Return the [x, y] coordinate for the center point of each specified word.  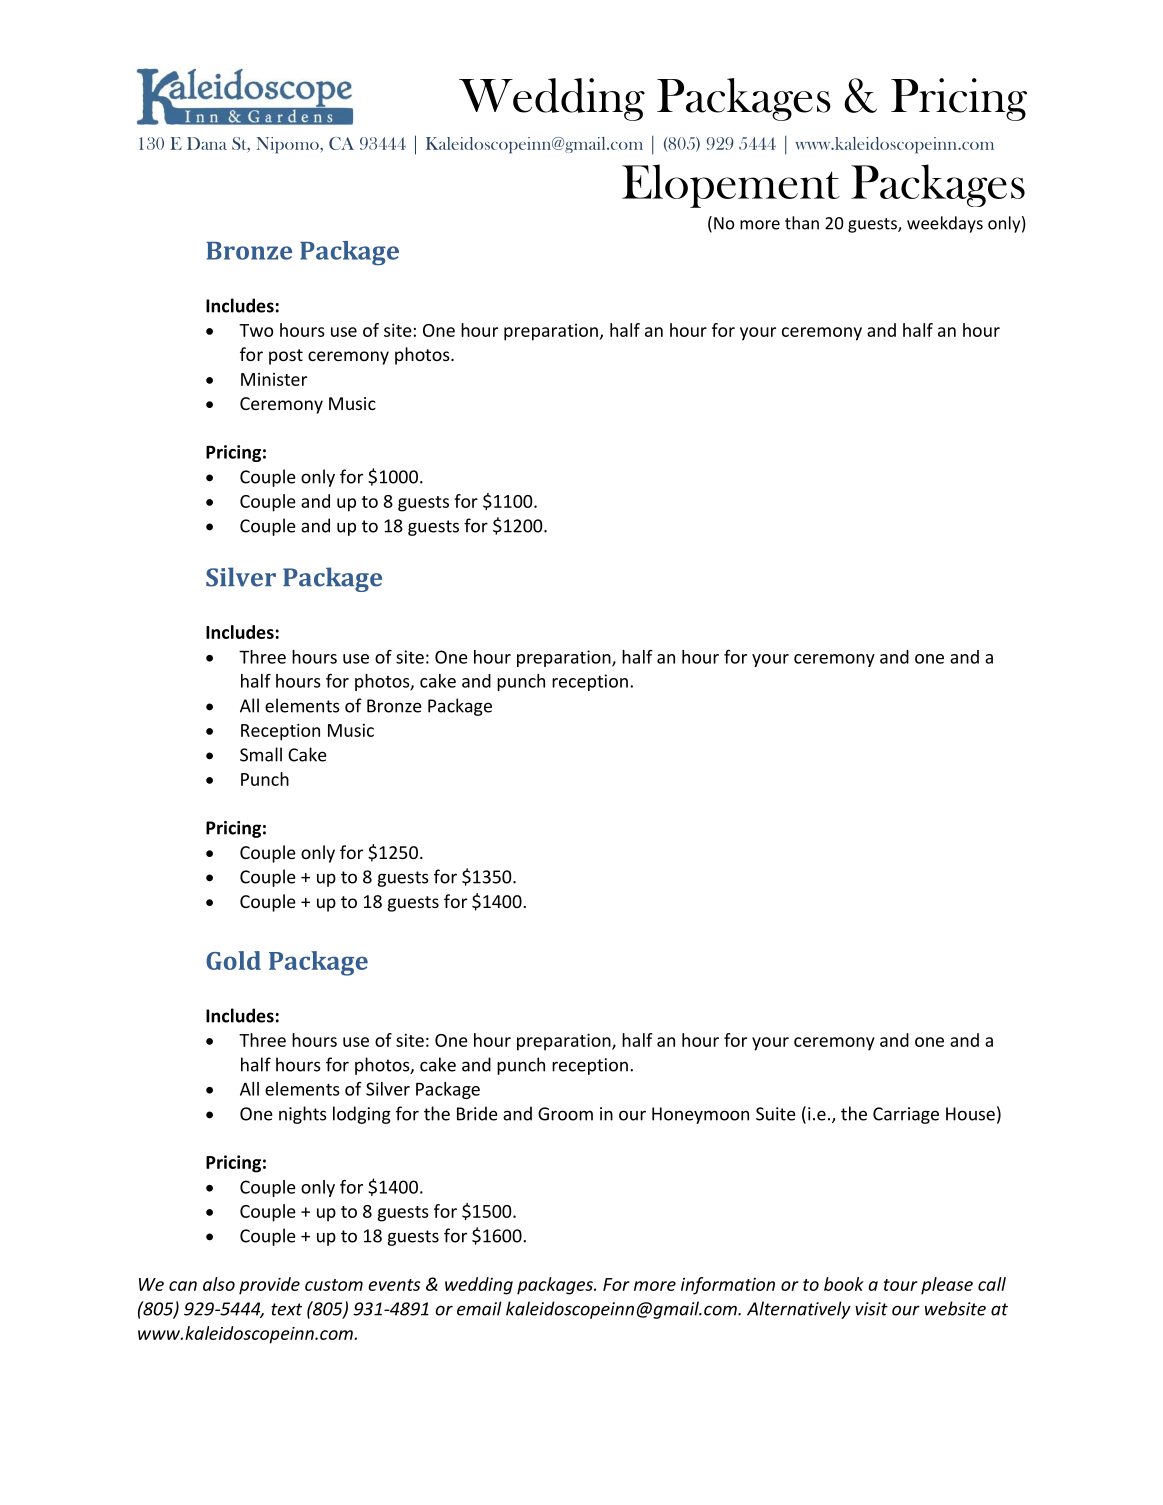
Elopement [731, 186]
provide [269, 1286]
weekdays [945, 224]
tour [901, 1285]
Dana [207, 143]
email [479, 1308]
